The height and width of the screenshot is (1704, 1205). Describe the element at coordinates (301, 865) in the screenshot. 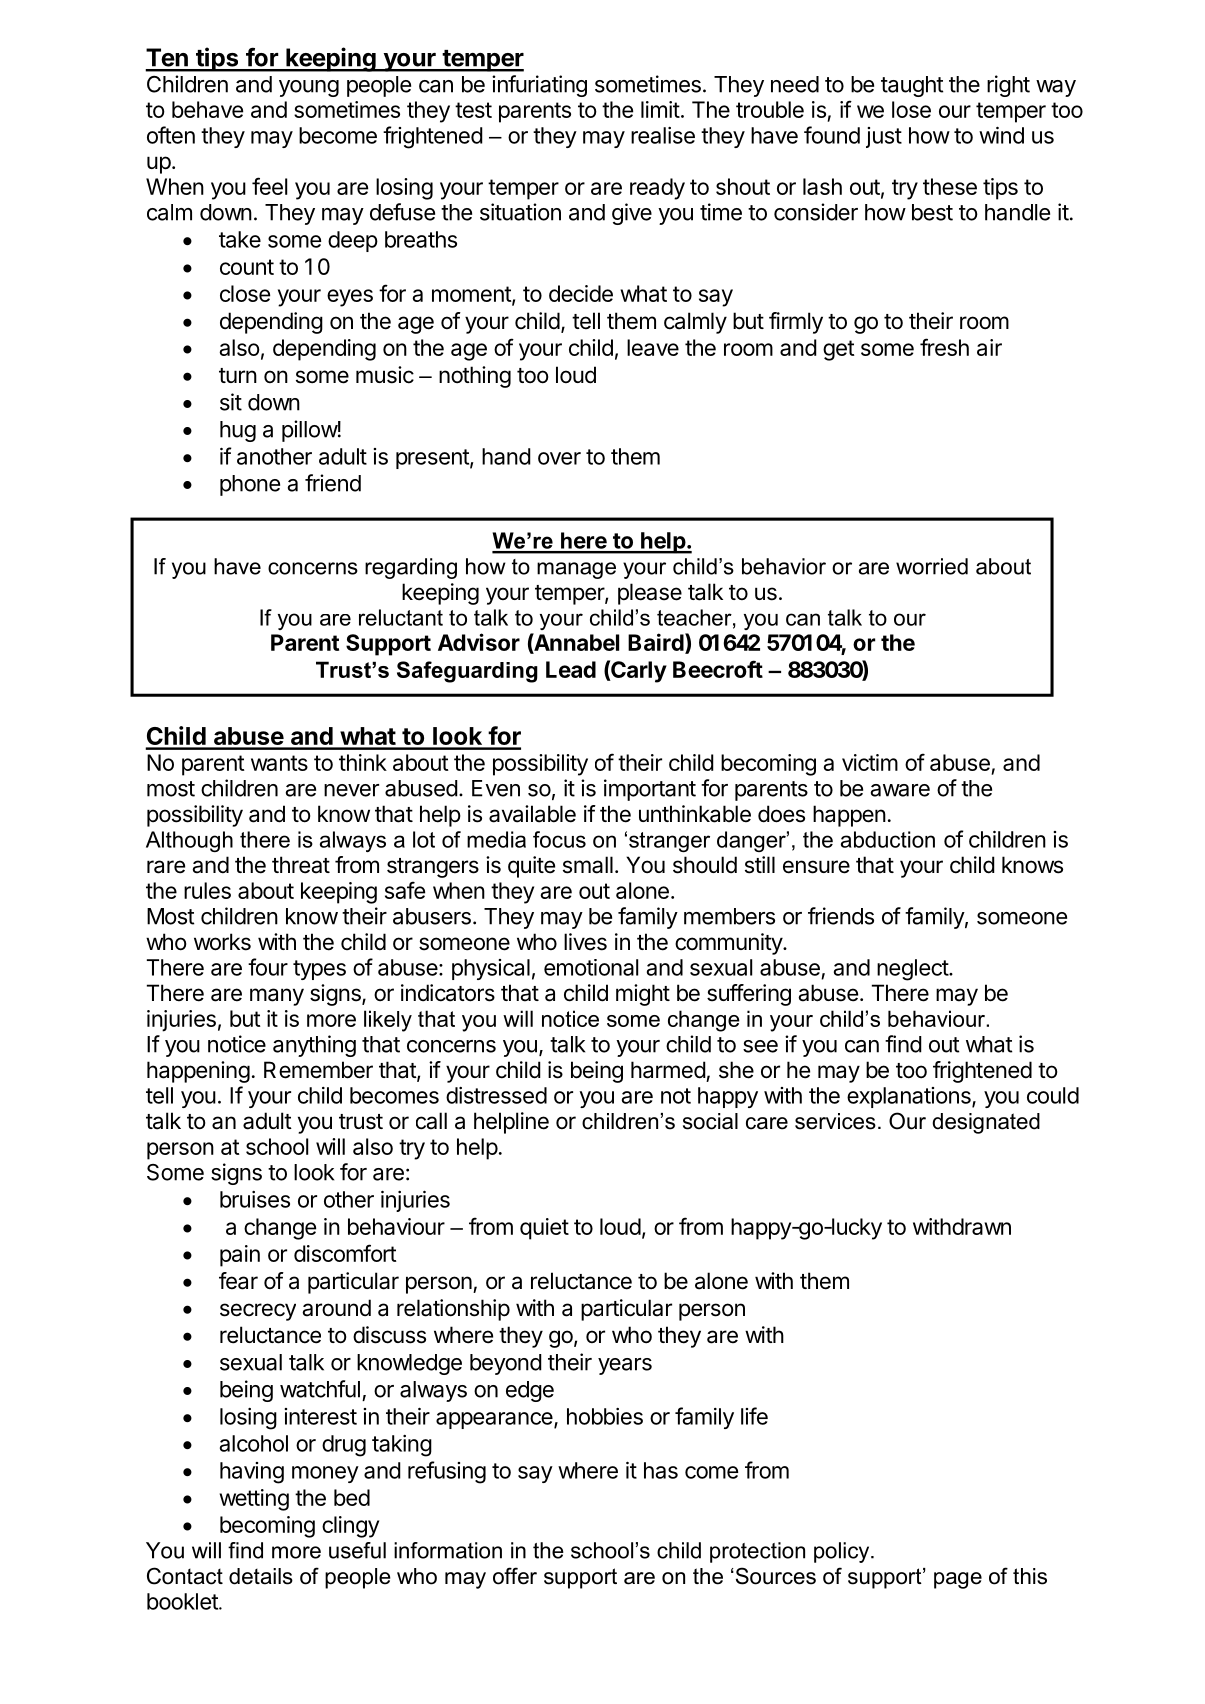

I see `threat` at that location.
